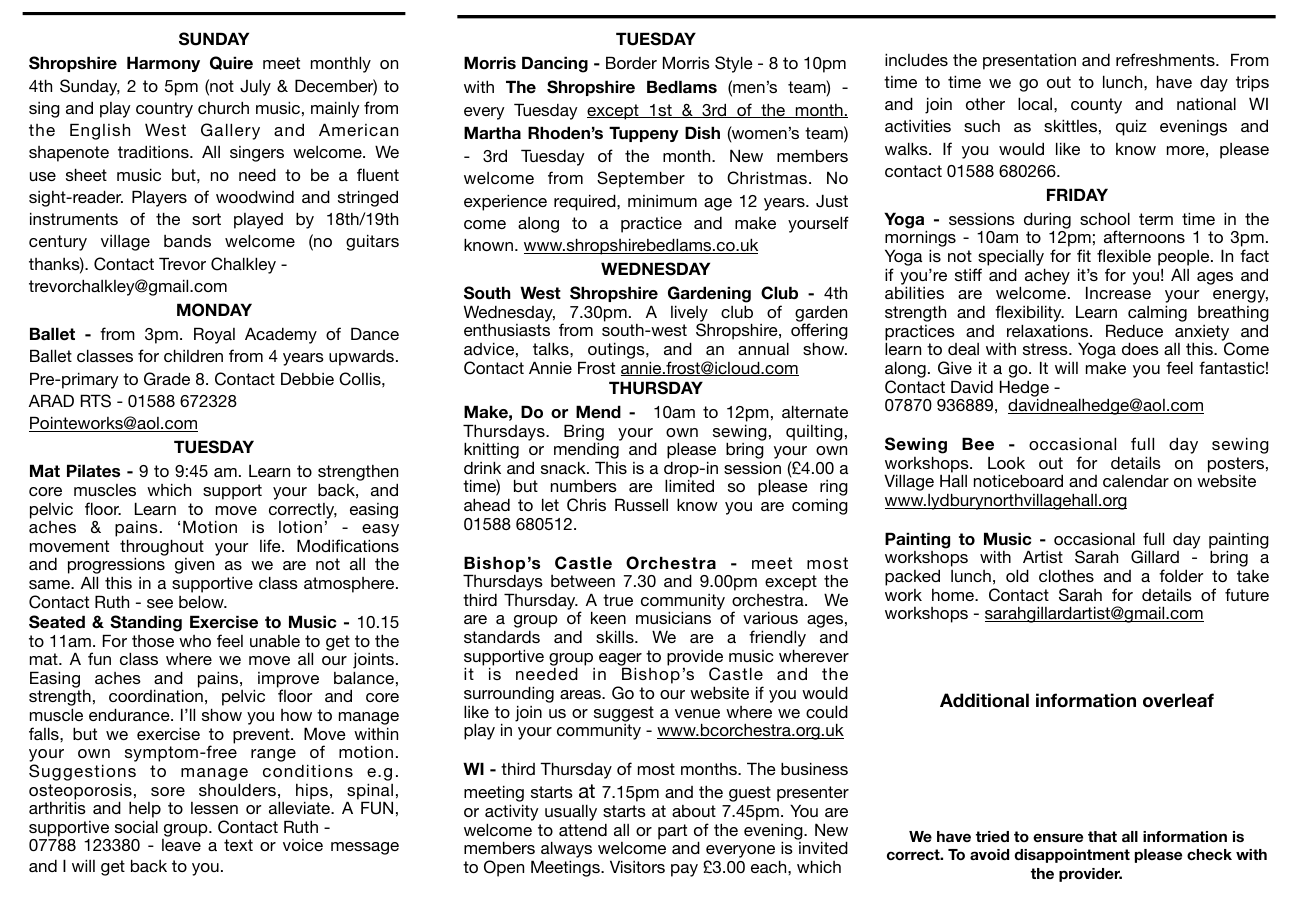 Image resolution: width=1308 pixels, height=924 pixels. I want to click on Harmony, so click(163, 64).
